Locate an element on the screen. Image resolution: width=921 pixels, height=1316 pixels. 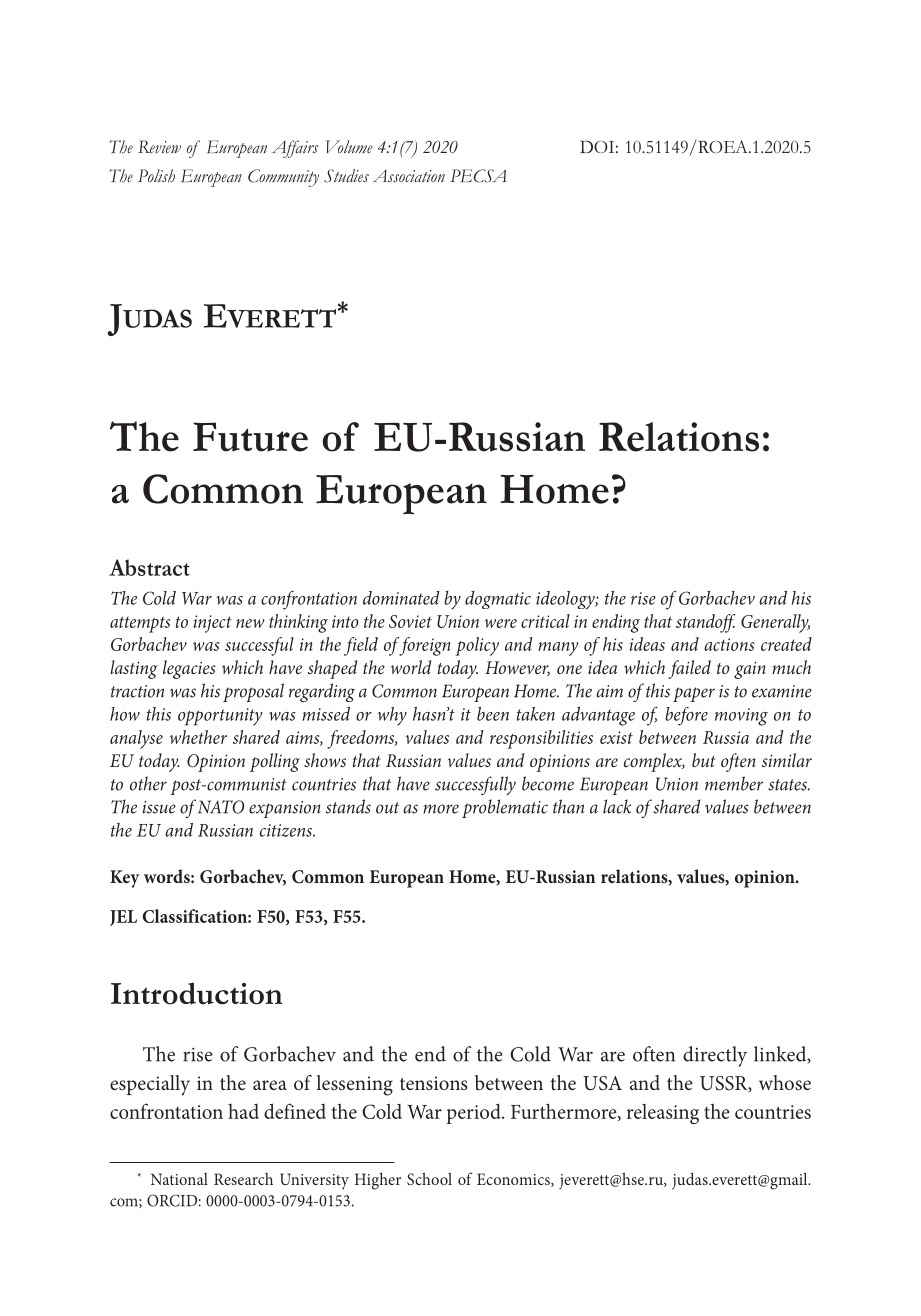
failed is located at coordinates (689, 669).
